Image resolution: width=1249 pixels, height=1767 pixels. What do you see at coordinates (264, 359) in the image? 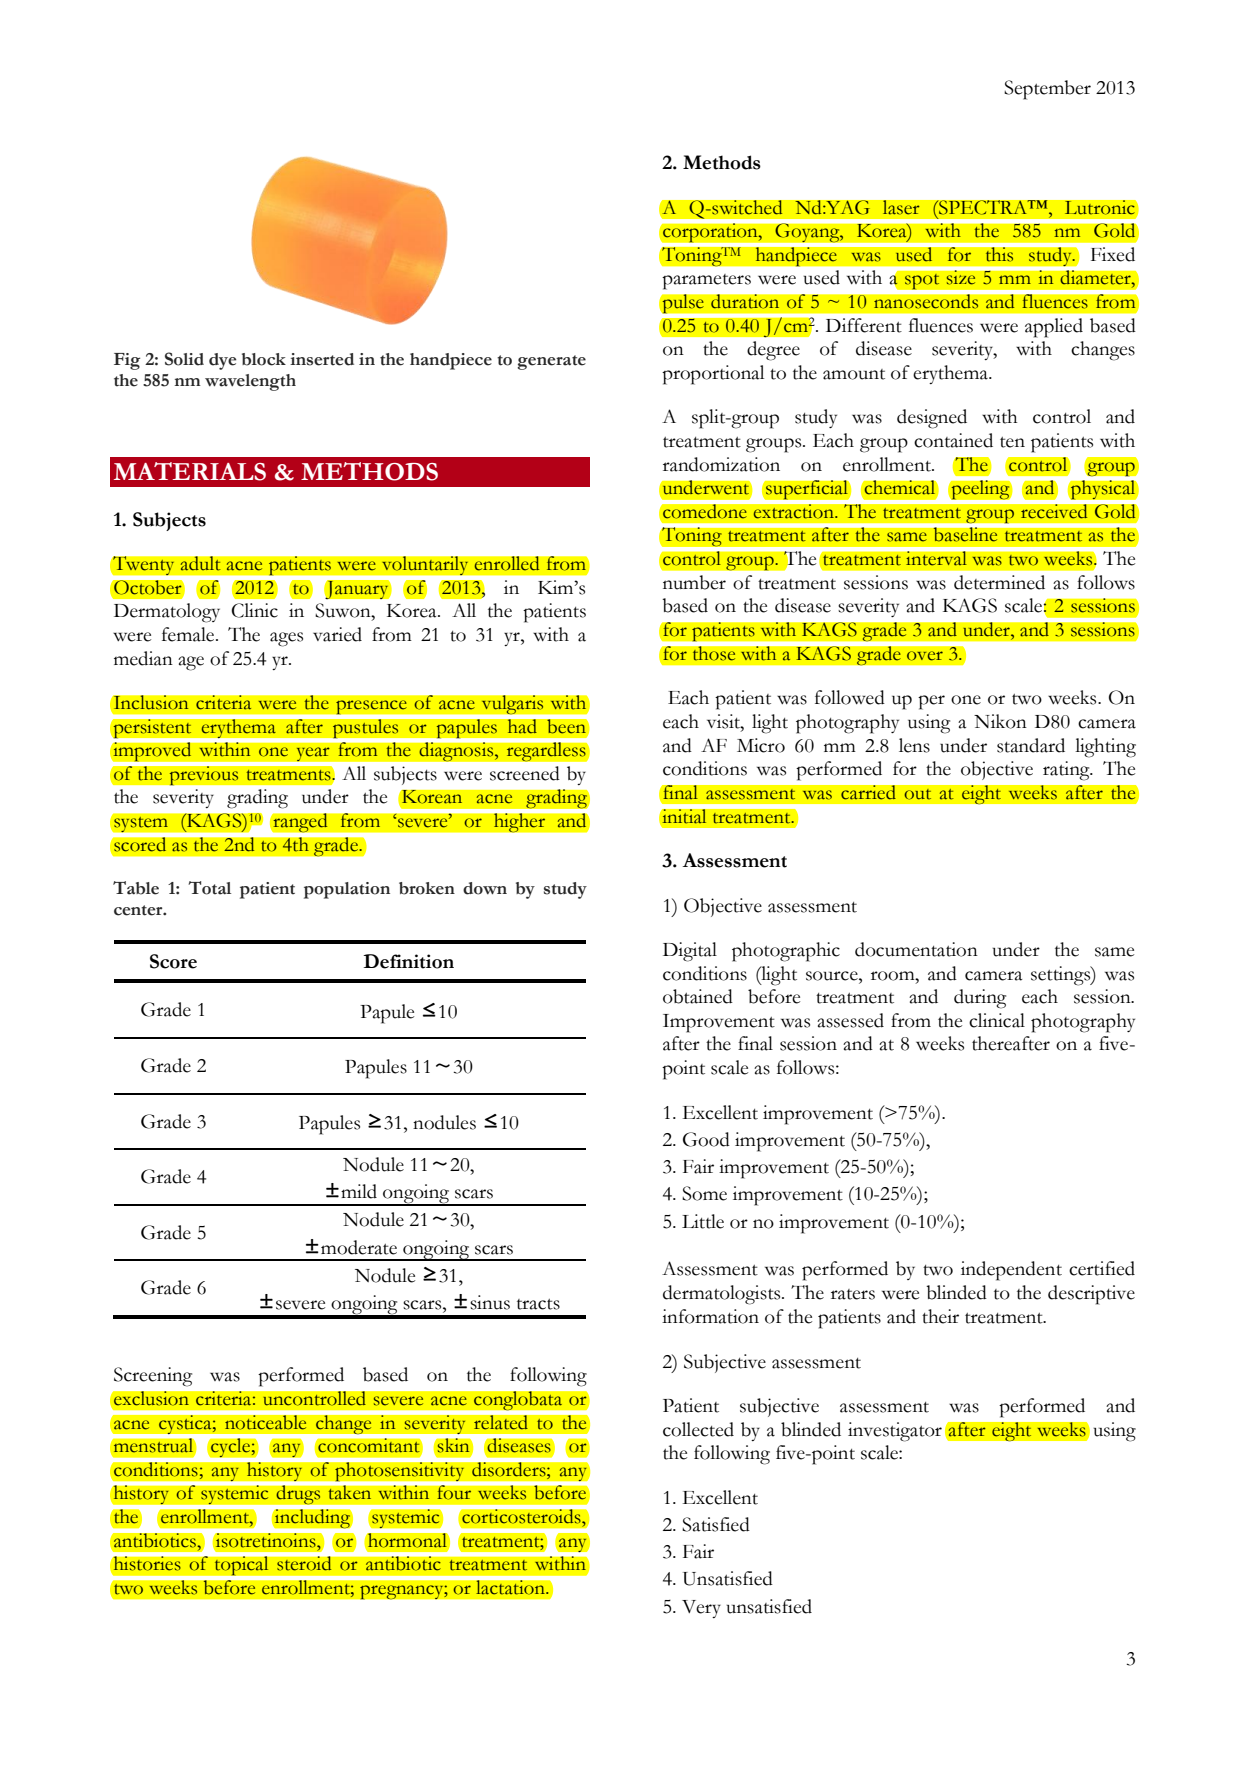
I see `block` at bounding box center [264, 359].
